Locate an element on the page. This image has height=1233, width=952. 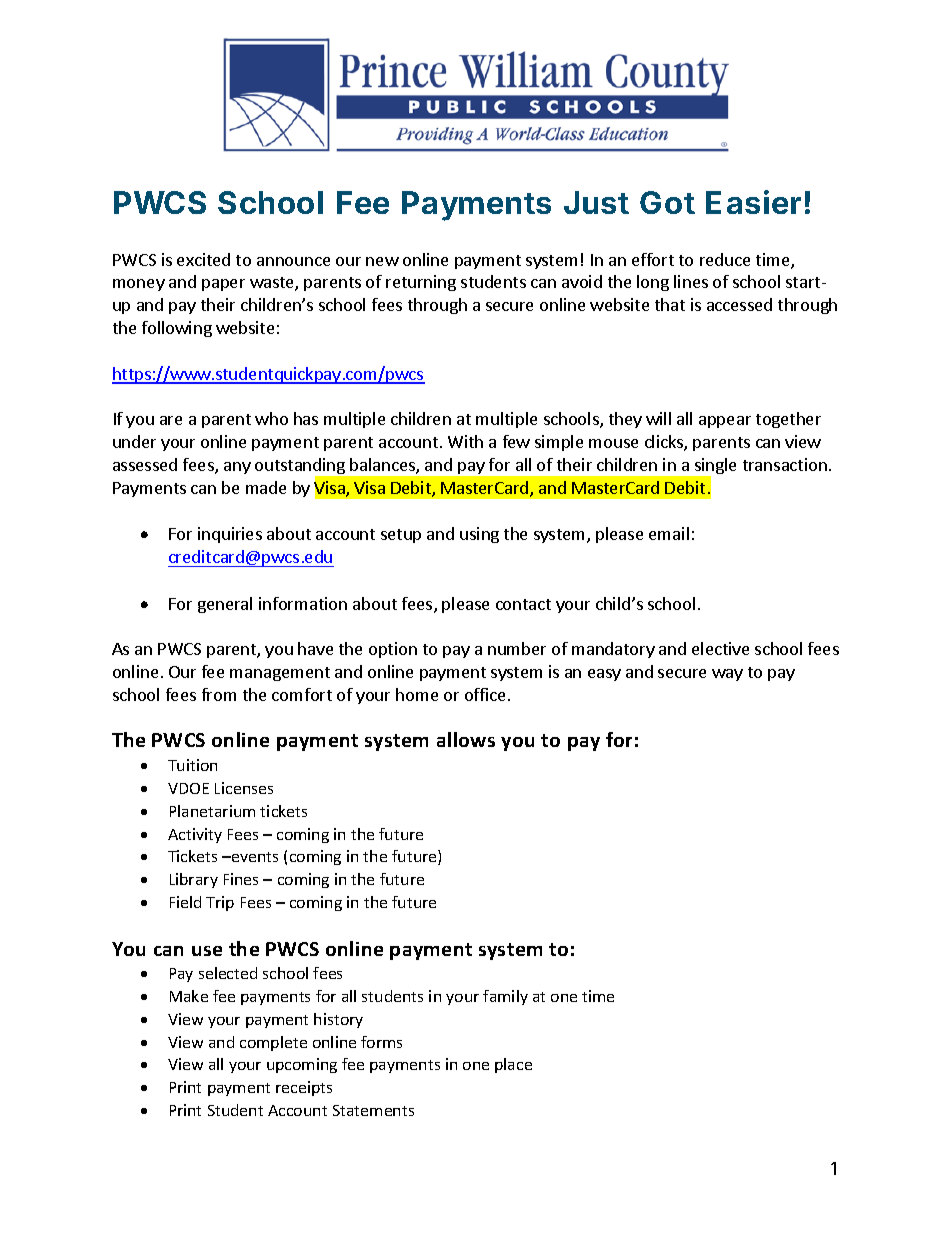
reduce is located at coordinates (725, 259).
